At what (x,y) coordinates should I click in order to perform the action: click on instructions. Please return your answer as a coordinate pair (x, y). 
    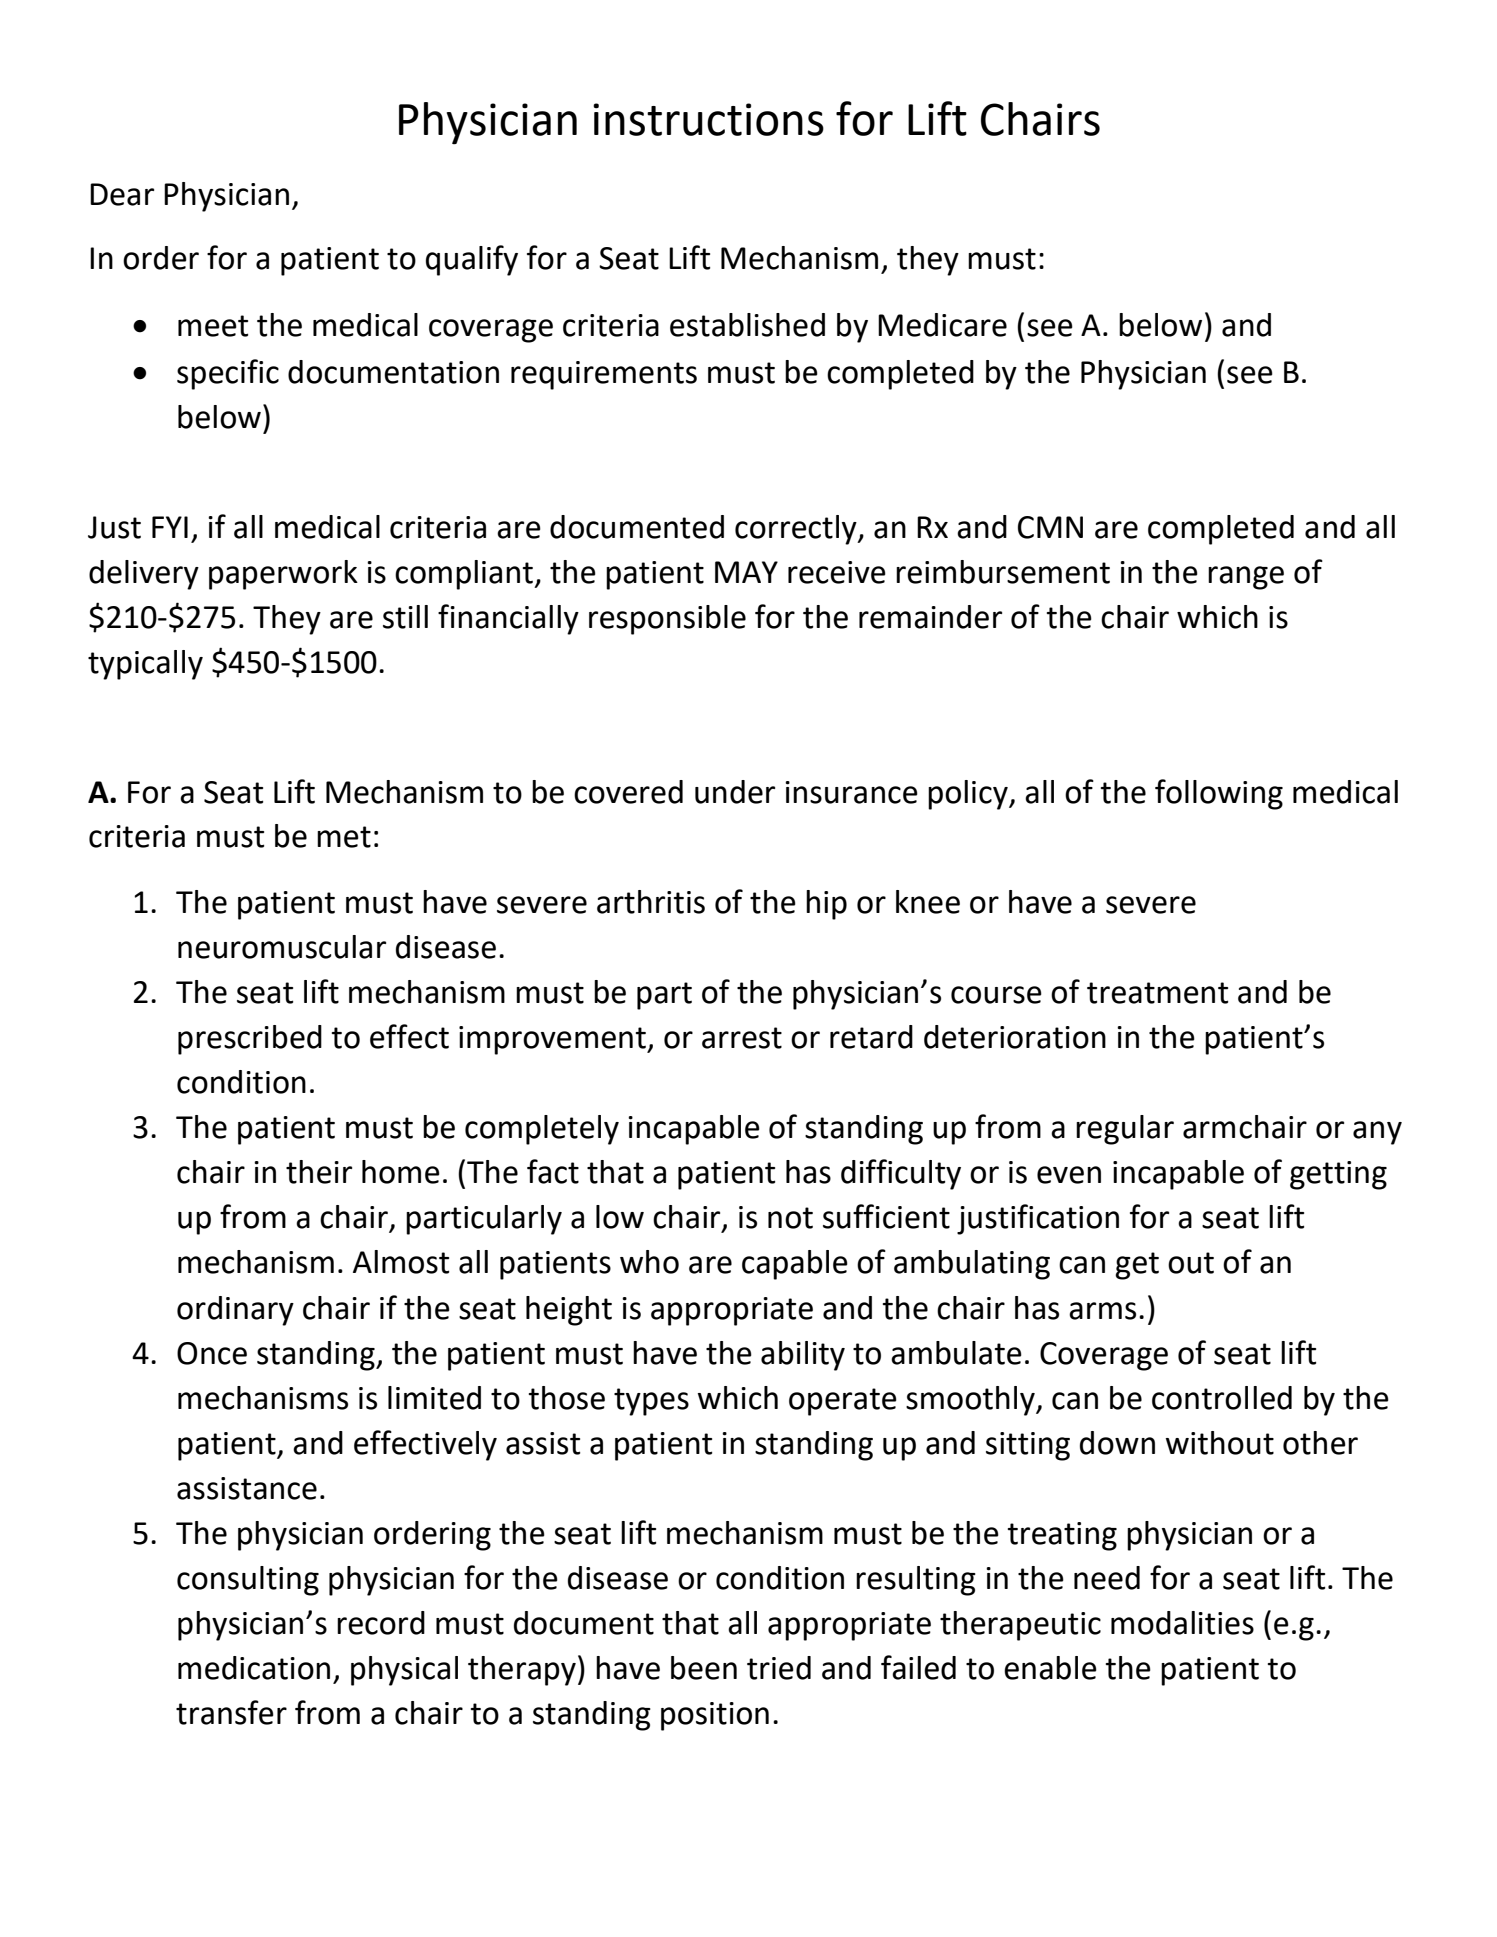
    Looking at the image, I should click on (708, 119).
